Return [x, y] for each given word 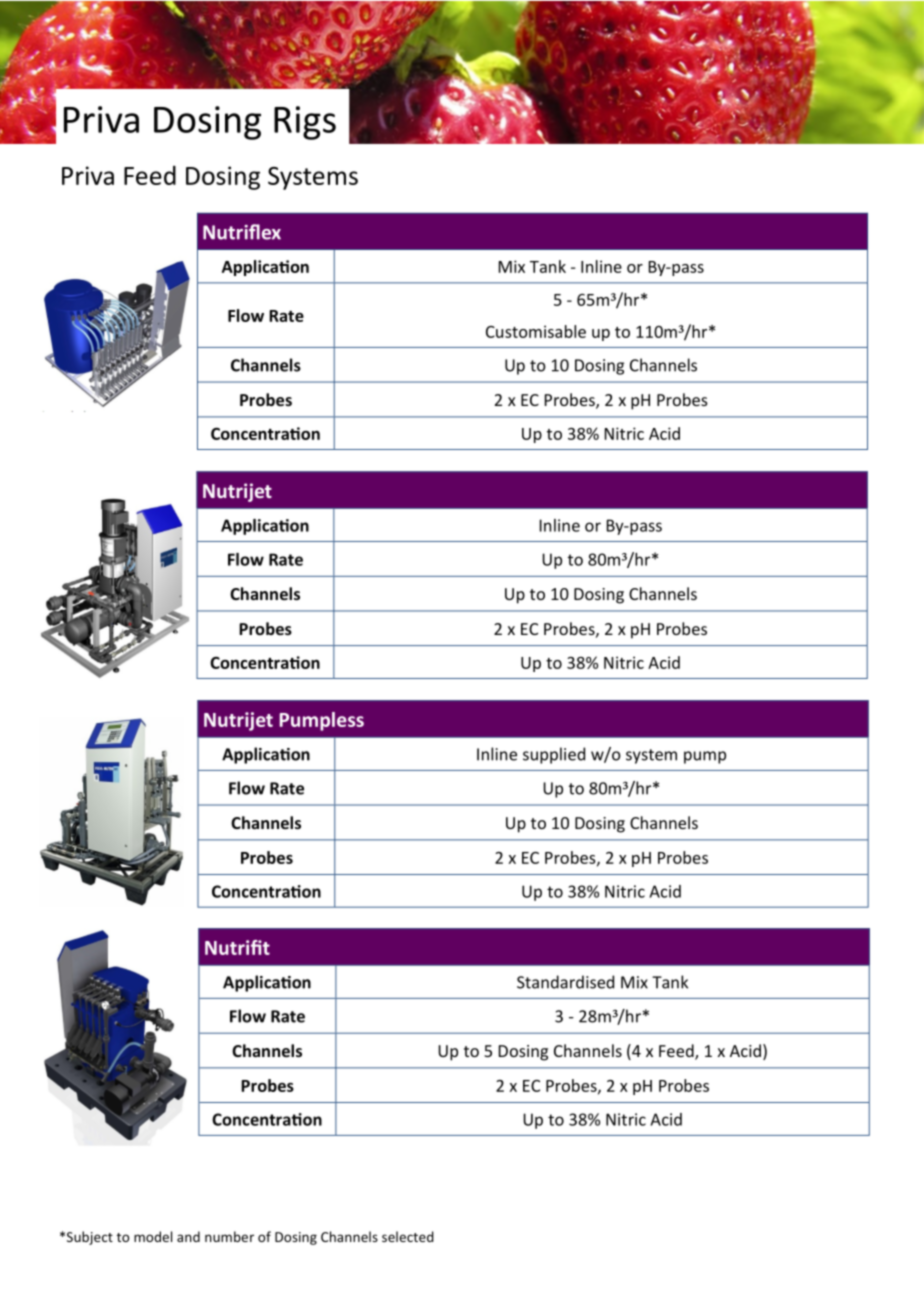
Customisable [536, 331]
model [153, 1236]
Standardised [565, 982]
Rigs [305, 123]
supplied [554, 755]
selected [408, 1236]
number [229, 1236]
